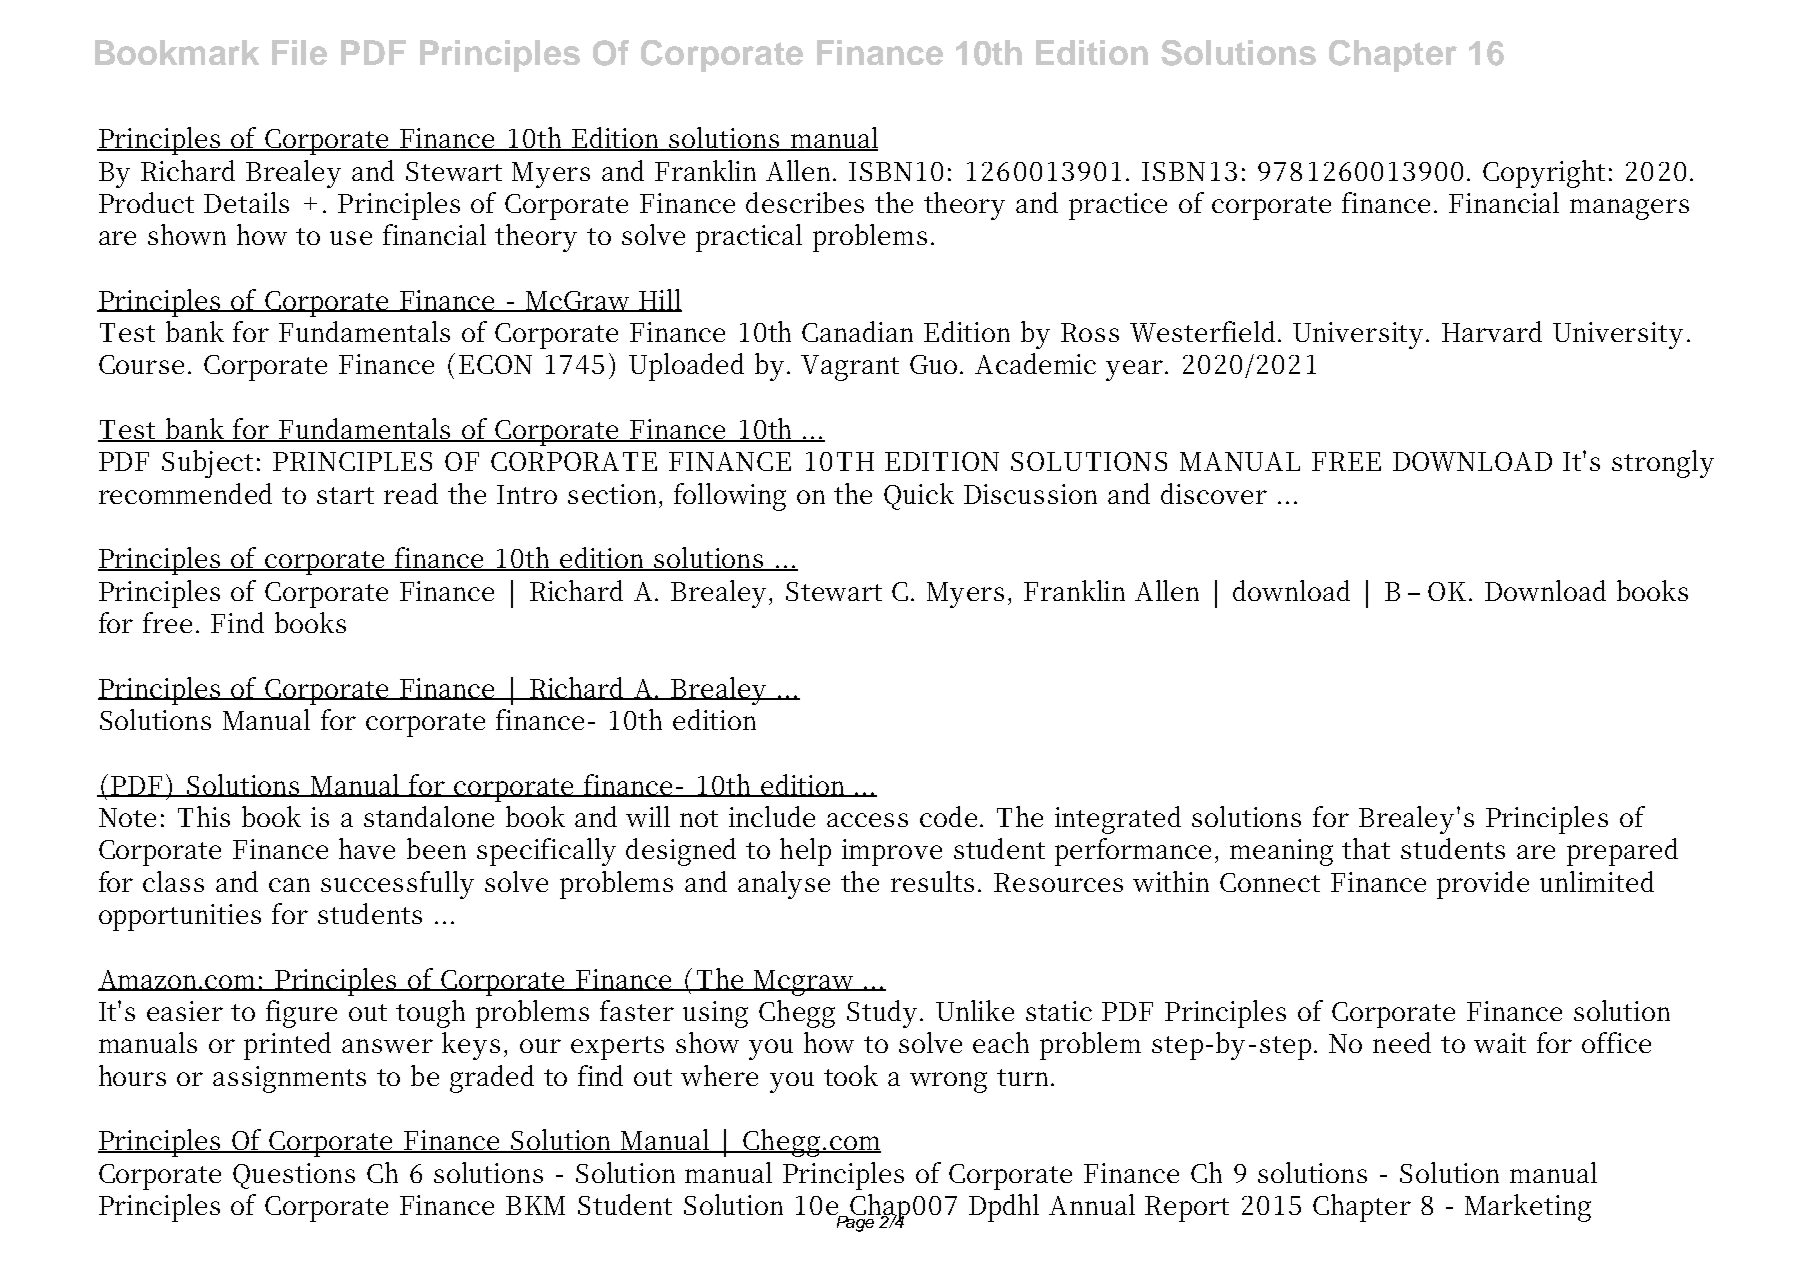 The width and height of the document is (1814, 1283). Describe the element at coordinates (919, 496) in the document. I see `Quick` at that location.
